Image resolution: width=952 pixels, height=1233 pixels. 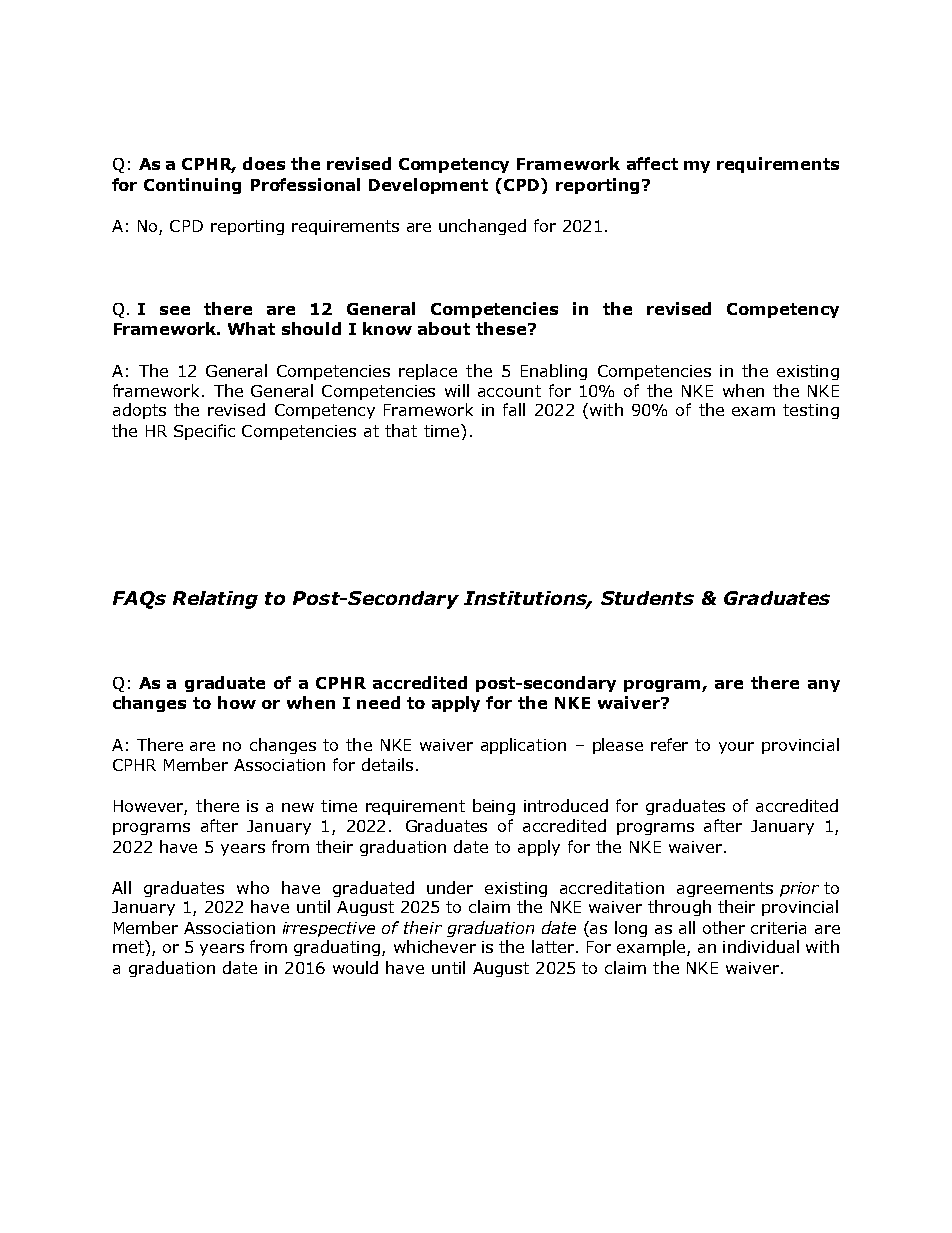 What do you see at coordinates (761, 946) in the page?
I see `individual` at bounding box center [761, 946].
